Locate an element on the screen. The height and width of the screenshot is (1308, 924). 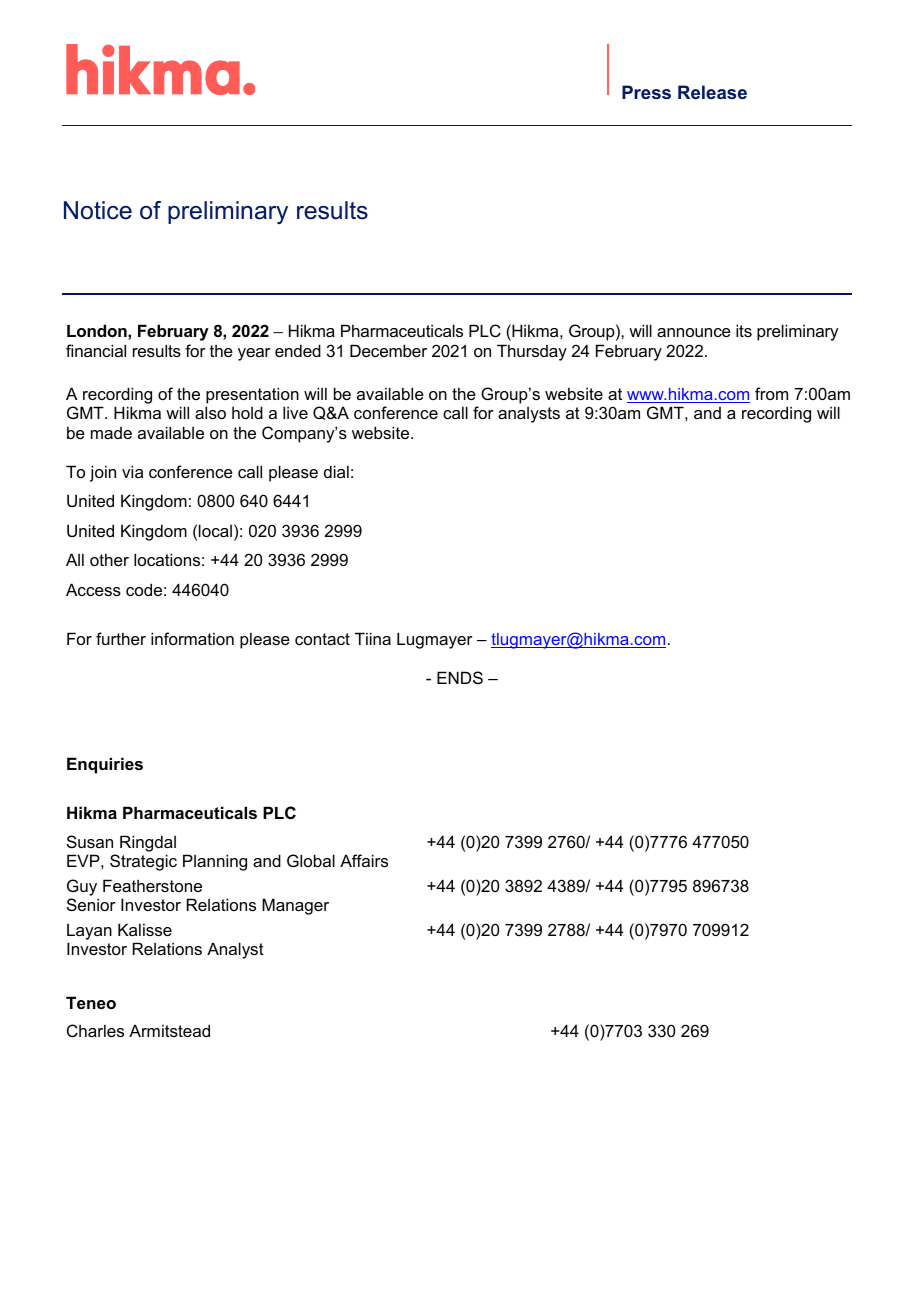
Press is located at coordinates (646, 92).
